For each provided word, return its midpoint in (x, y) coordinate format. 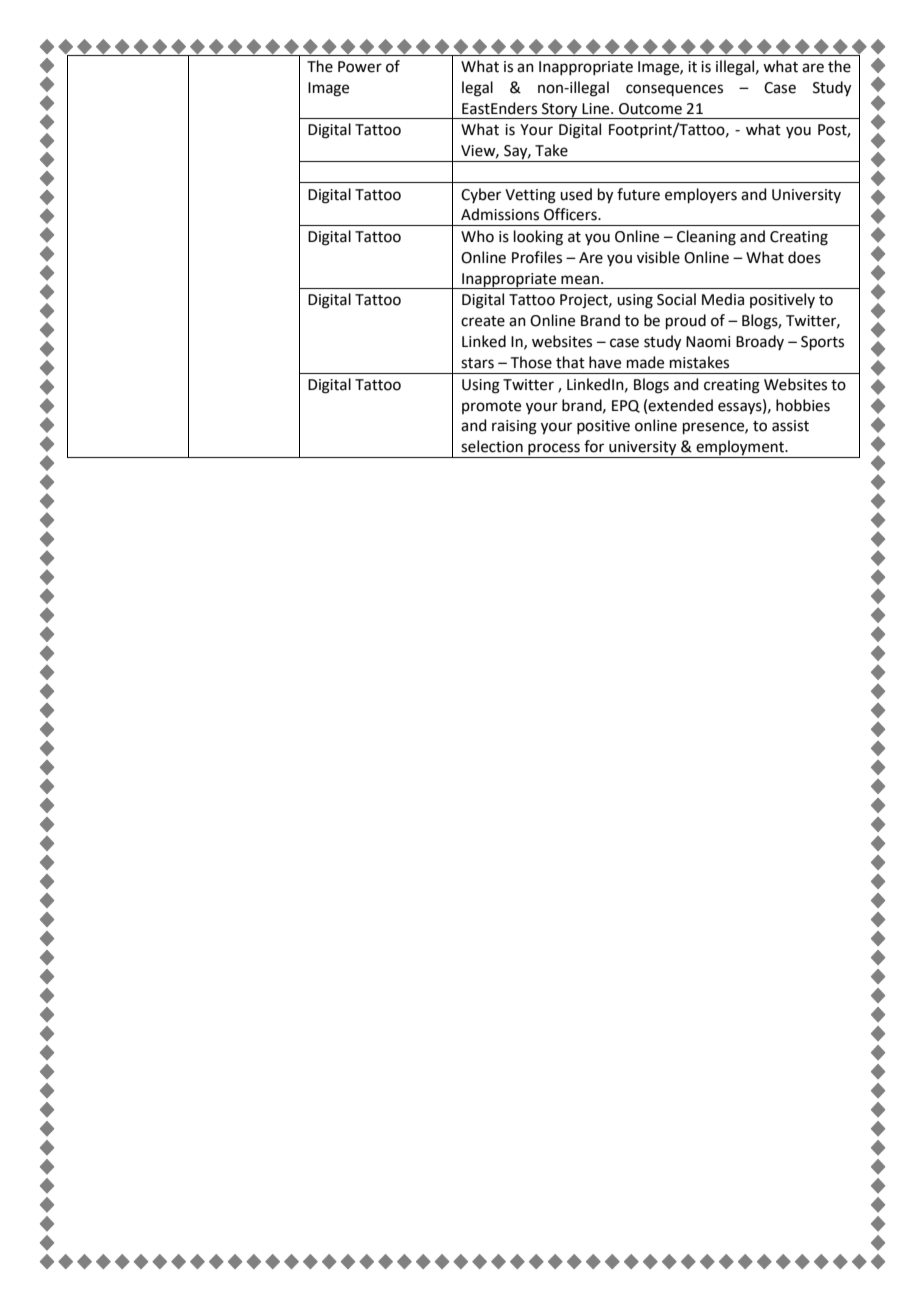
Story (560, 111)
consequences (674, 90)
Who (477, 236)
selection (492, 446)
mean (580, 280)
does (804, 257)
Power (360, 67)
